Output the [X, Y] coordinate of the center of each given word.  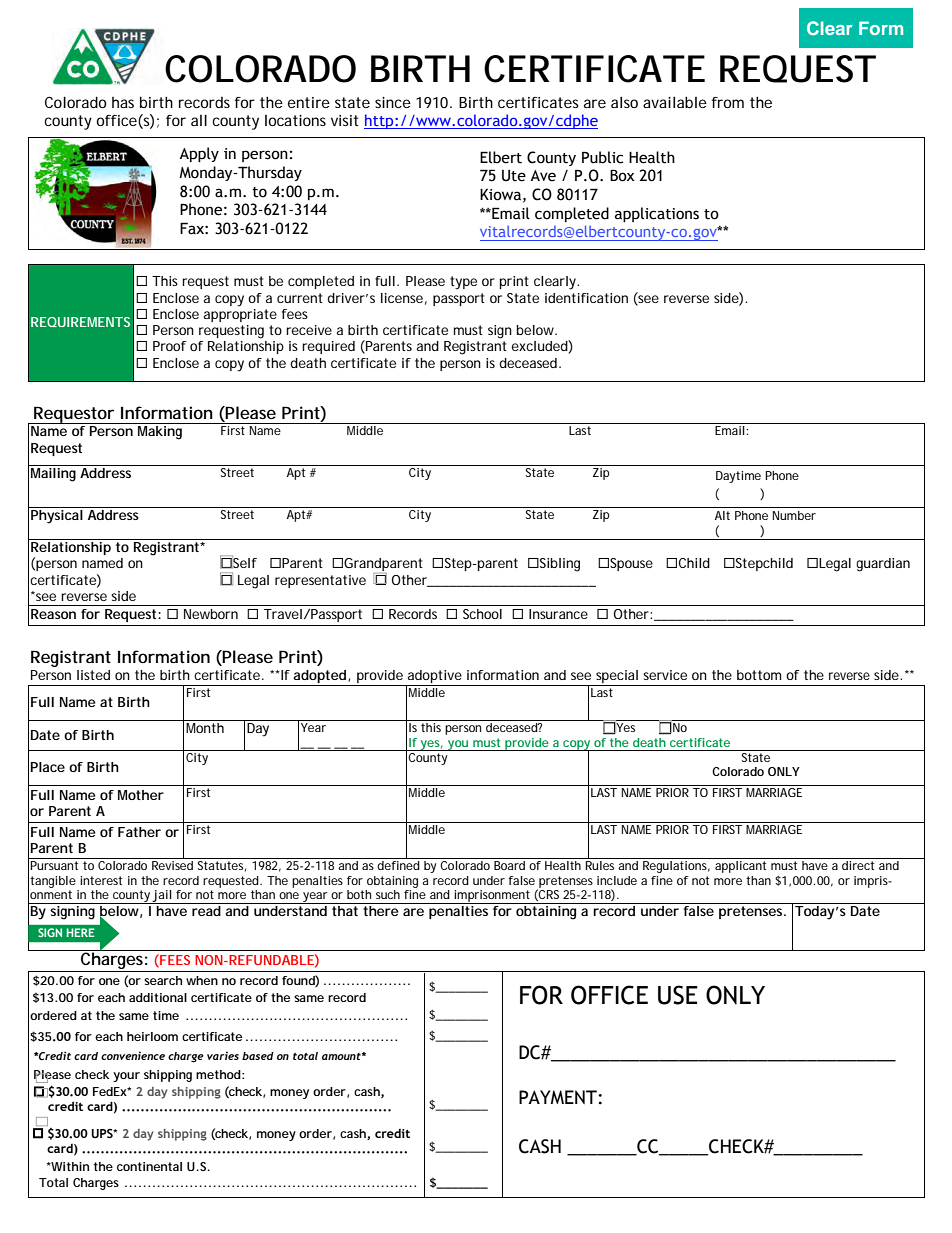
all [199, 120]
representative [320, 581]
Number [794, 515]
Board [509, 865]
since [393, 102]
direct [858, 865]
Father [139, 832]
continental [149, 1166]
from [728, 102]
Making [160, 433]
